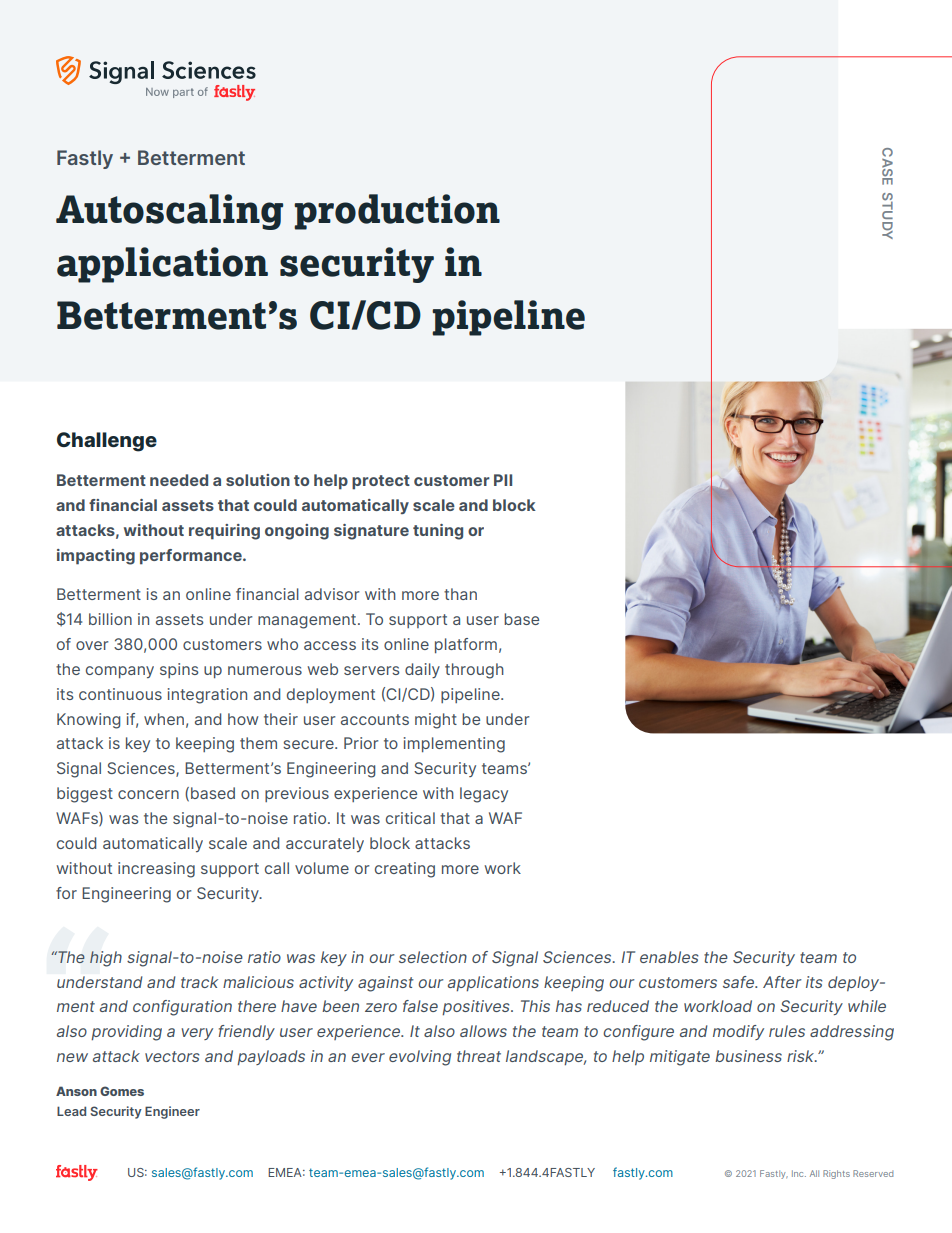 This image has height=1233, width=952. I want to click on PII, so click(503, 480).
